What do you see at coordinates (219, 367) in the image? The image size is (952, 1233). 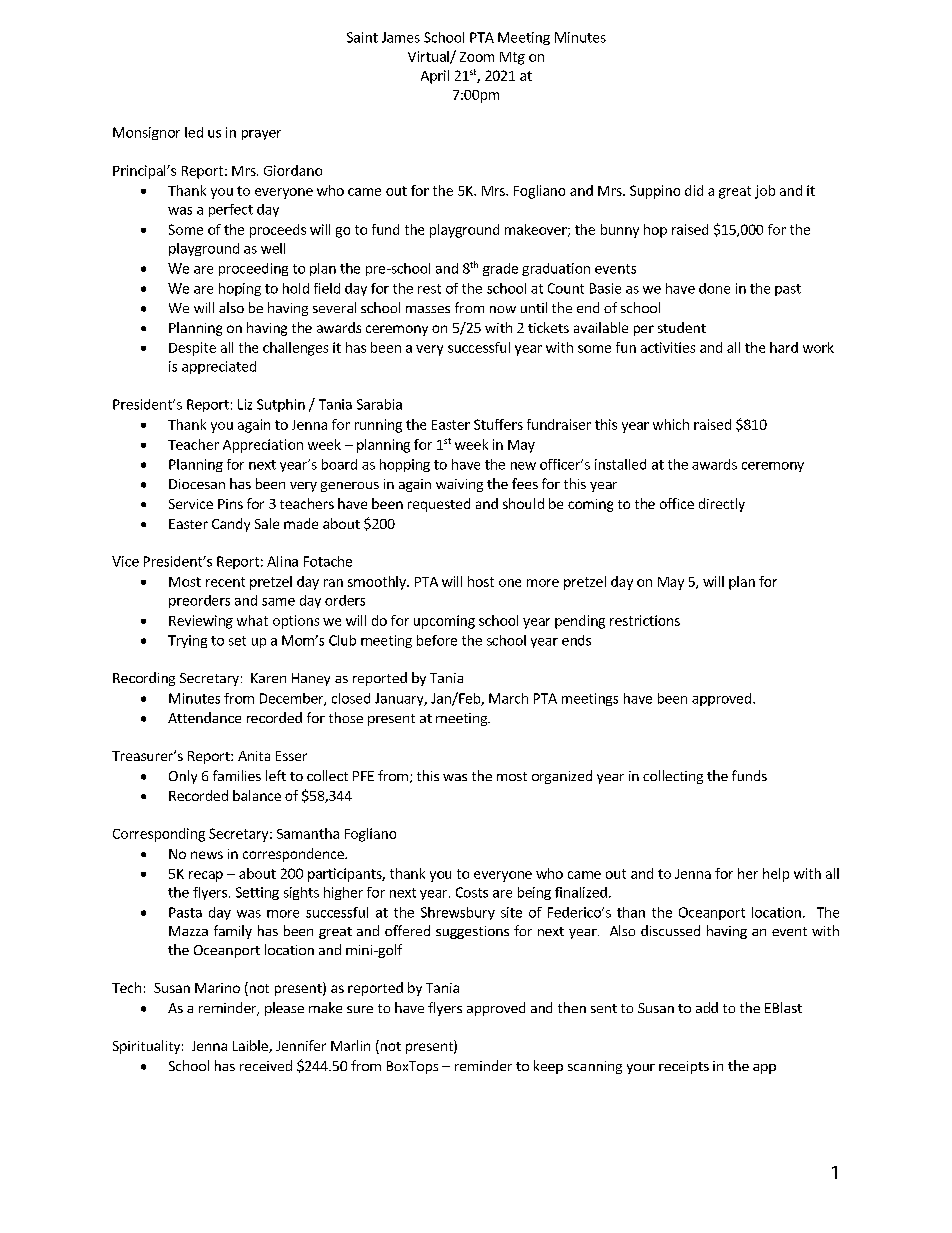 I see `appreciated` at bounding box center [219, 367].
